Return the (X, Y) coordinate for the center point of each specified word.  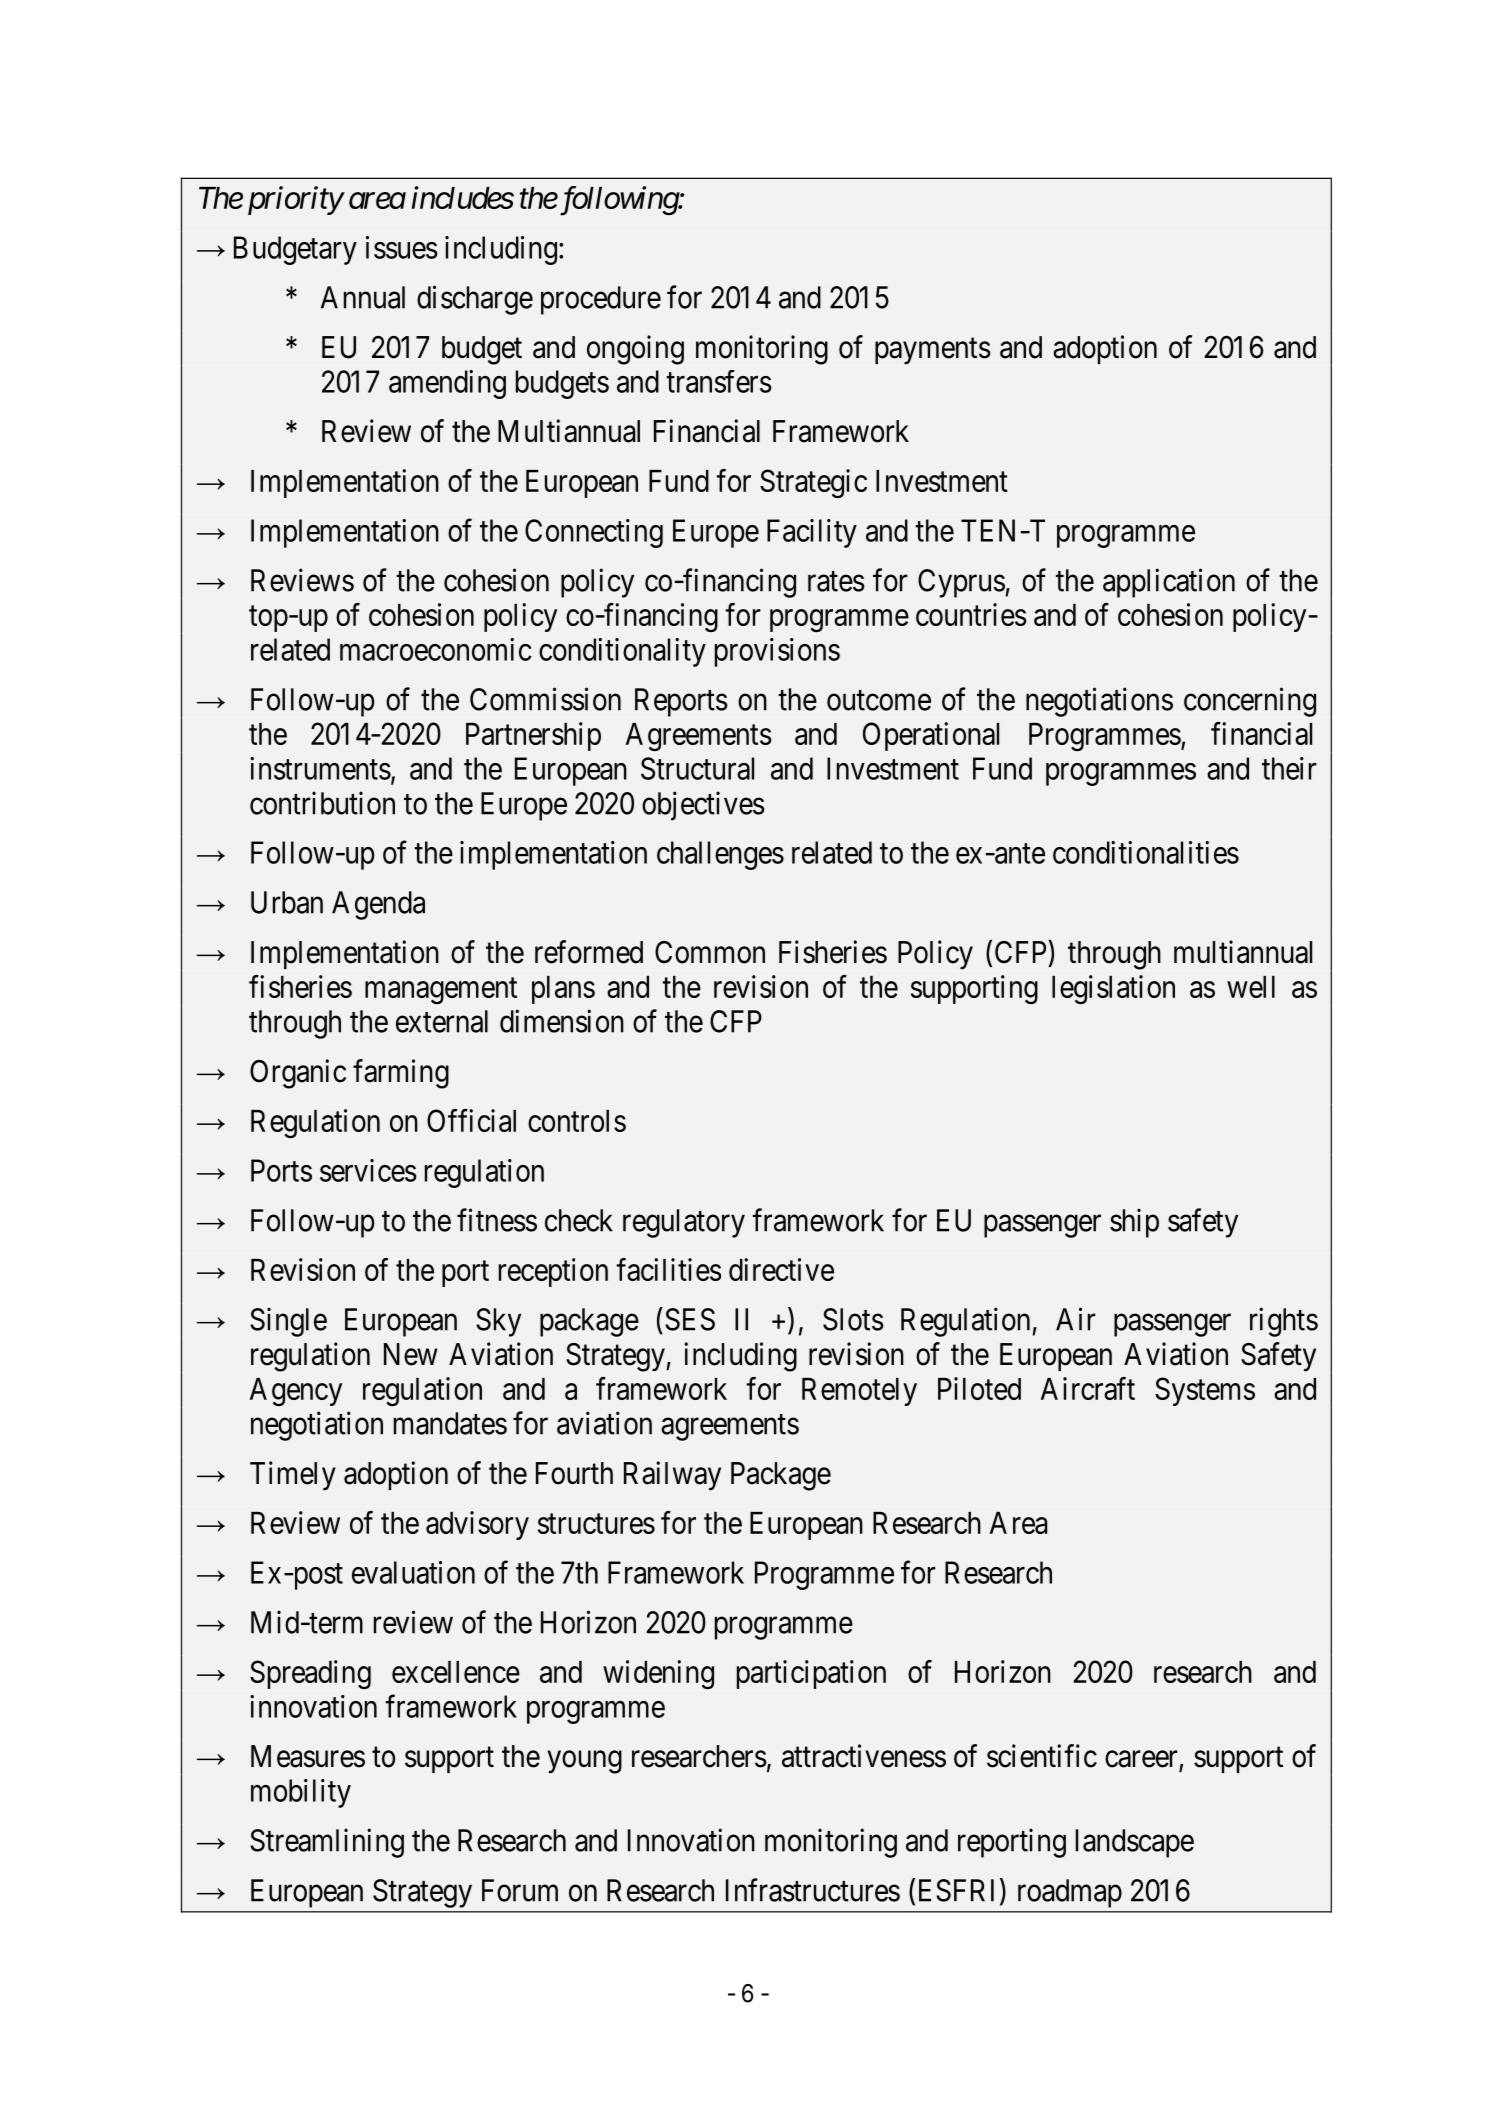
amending (447, 384)
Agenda (378, 905)
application (1169, 583)
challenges (720, 855)
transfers (719, 381)
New (411, 1354)
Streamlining (327, 1843)
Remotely (859, 1392)
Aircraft (1088, 1388)
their (1289, 768)
